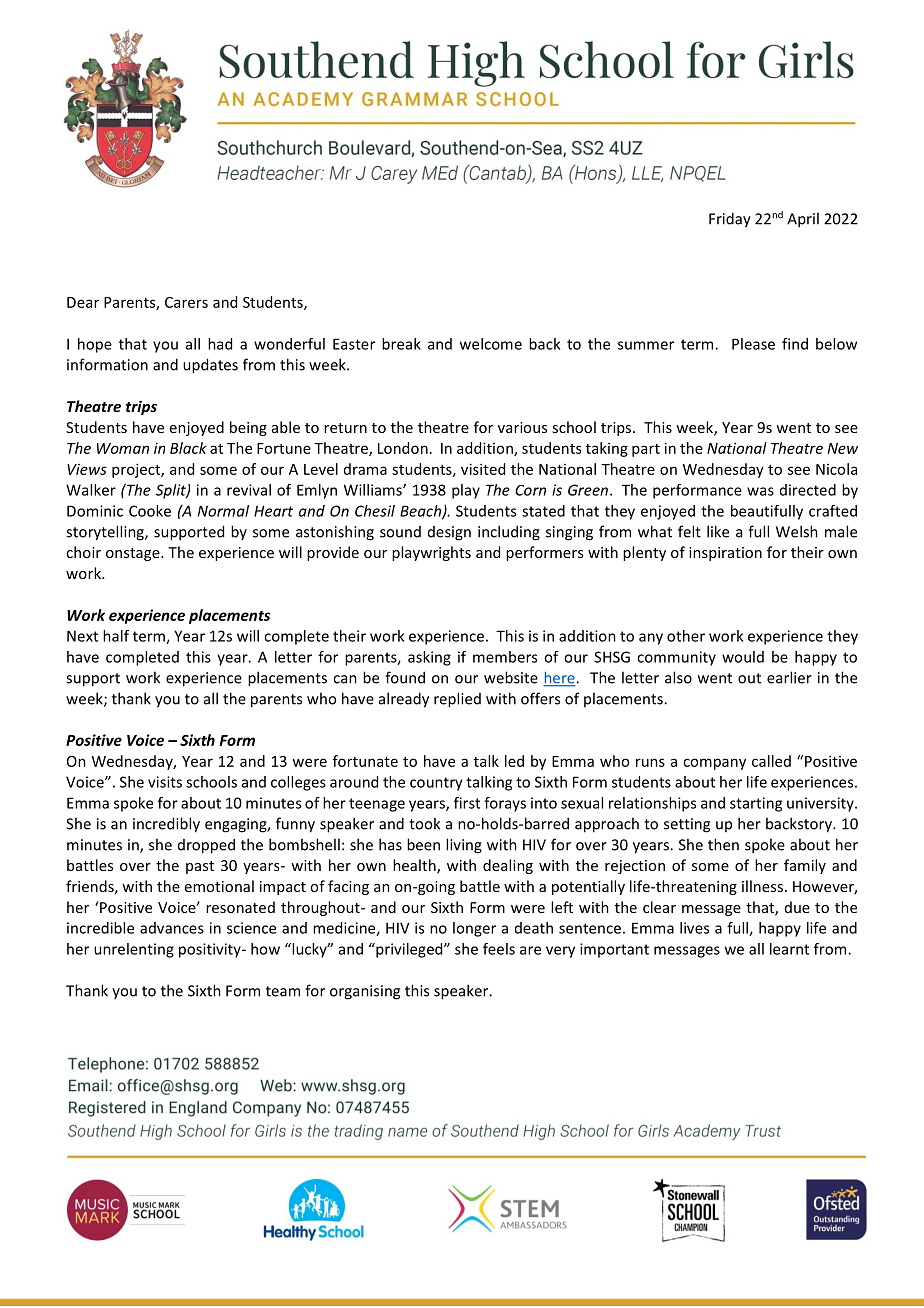 Image resolution: width=924 pixels, height=1308 pixels. Describe the element at coordinates (186, 302) in the screenshot. I see `Carers` at that location.
